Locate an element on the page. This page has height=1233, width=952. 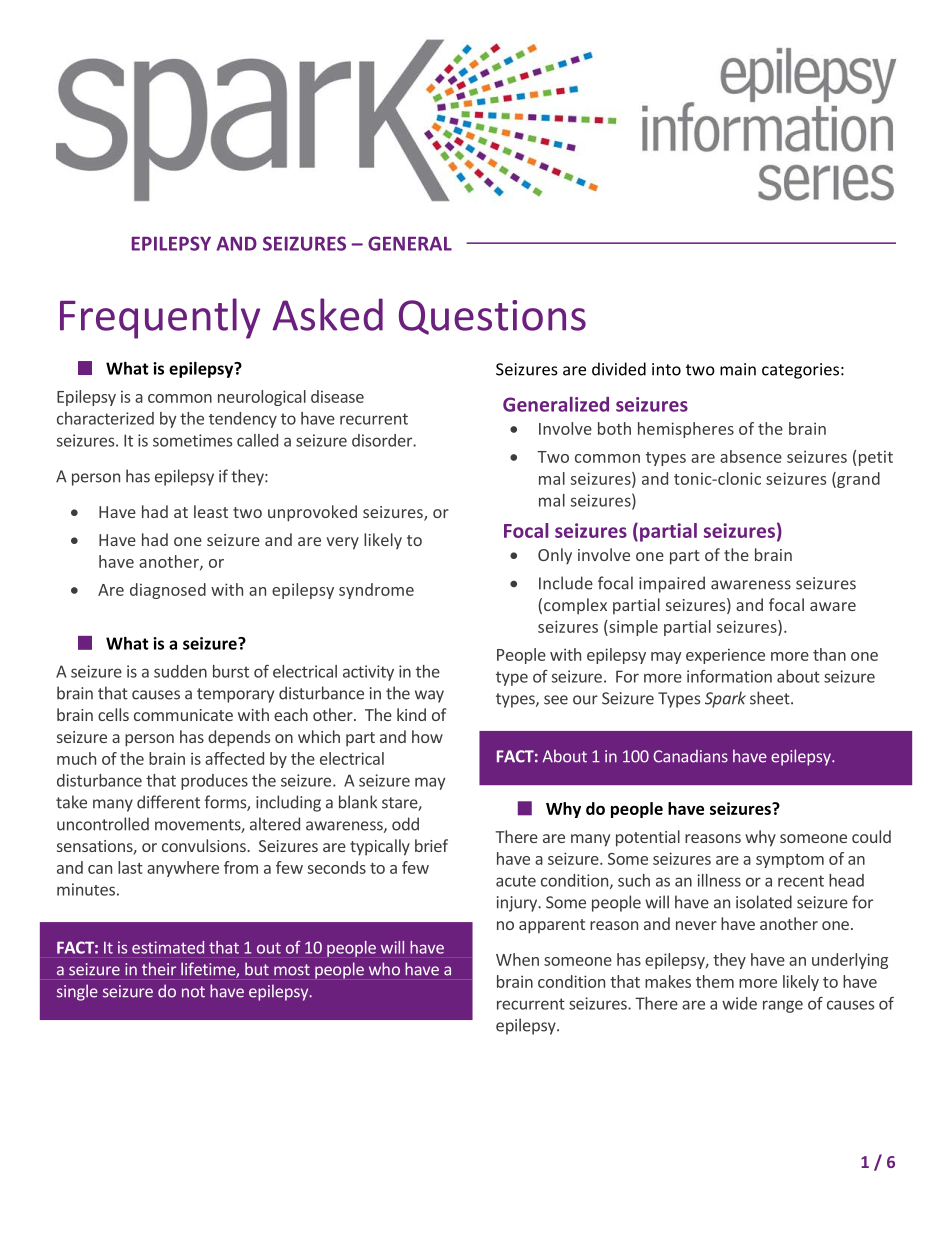
least is located at coordinates (211, 511).
